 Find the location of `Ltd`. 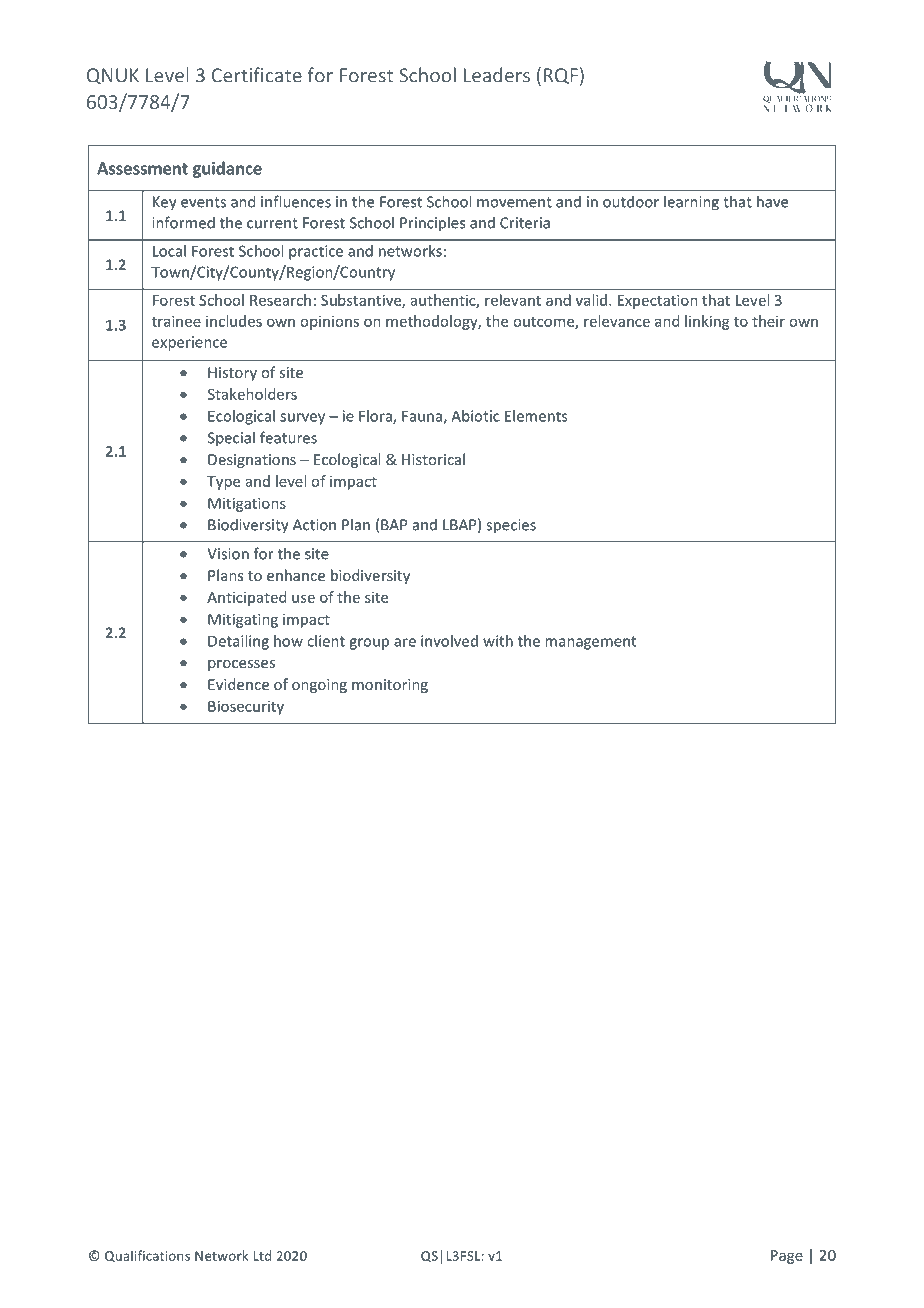

Ltd is located at coordinates (262, 1255).
